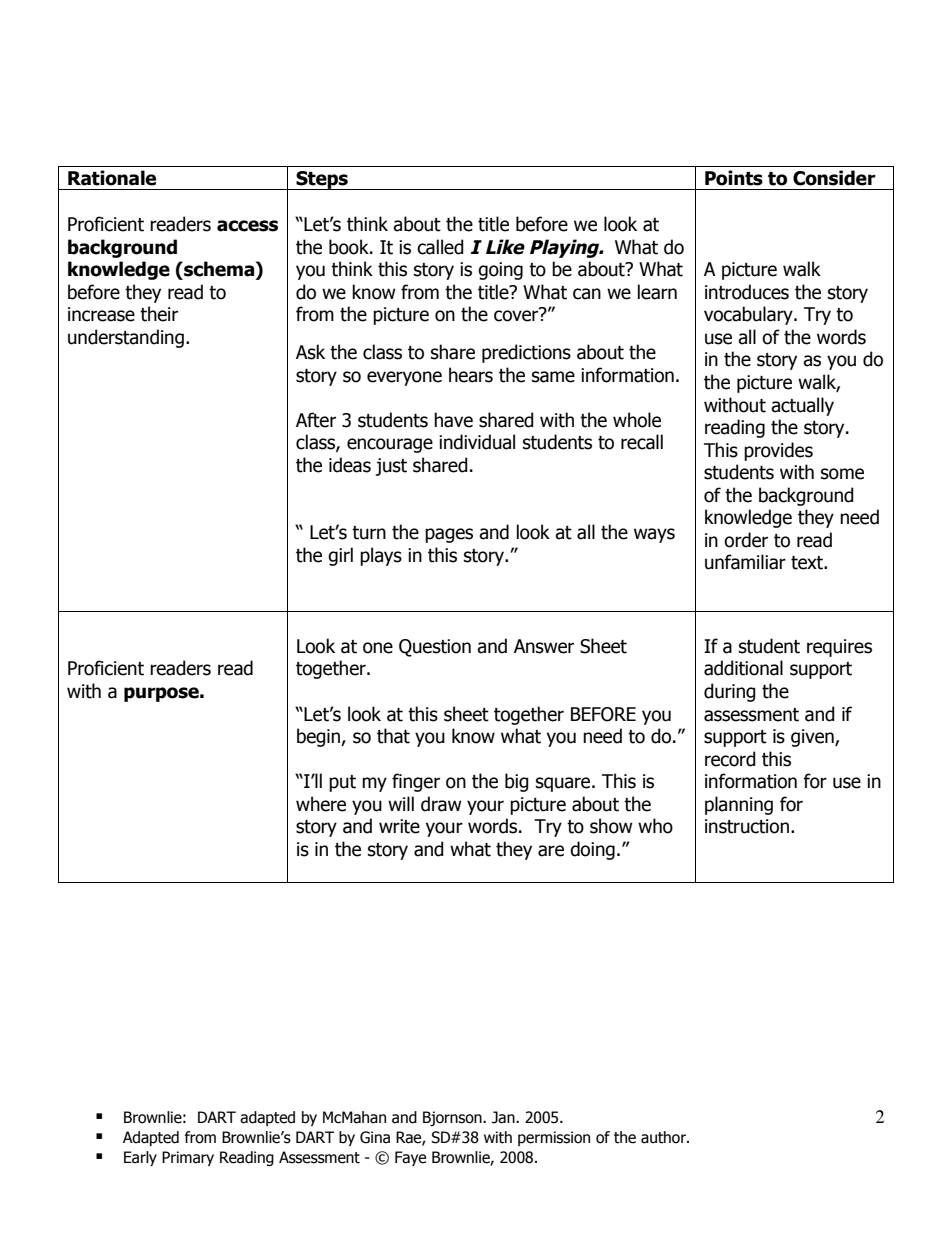 Image resolution: width=952 pixels, height=1233 pixels. I want to click on instruction, so click(747, 826).
